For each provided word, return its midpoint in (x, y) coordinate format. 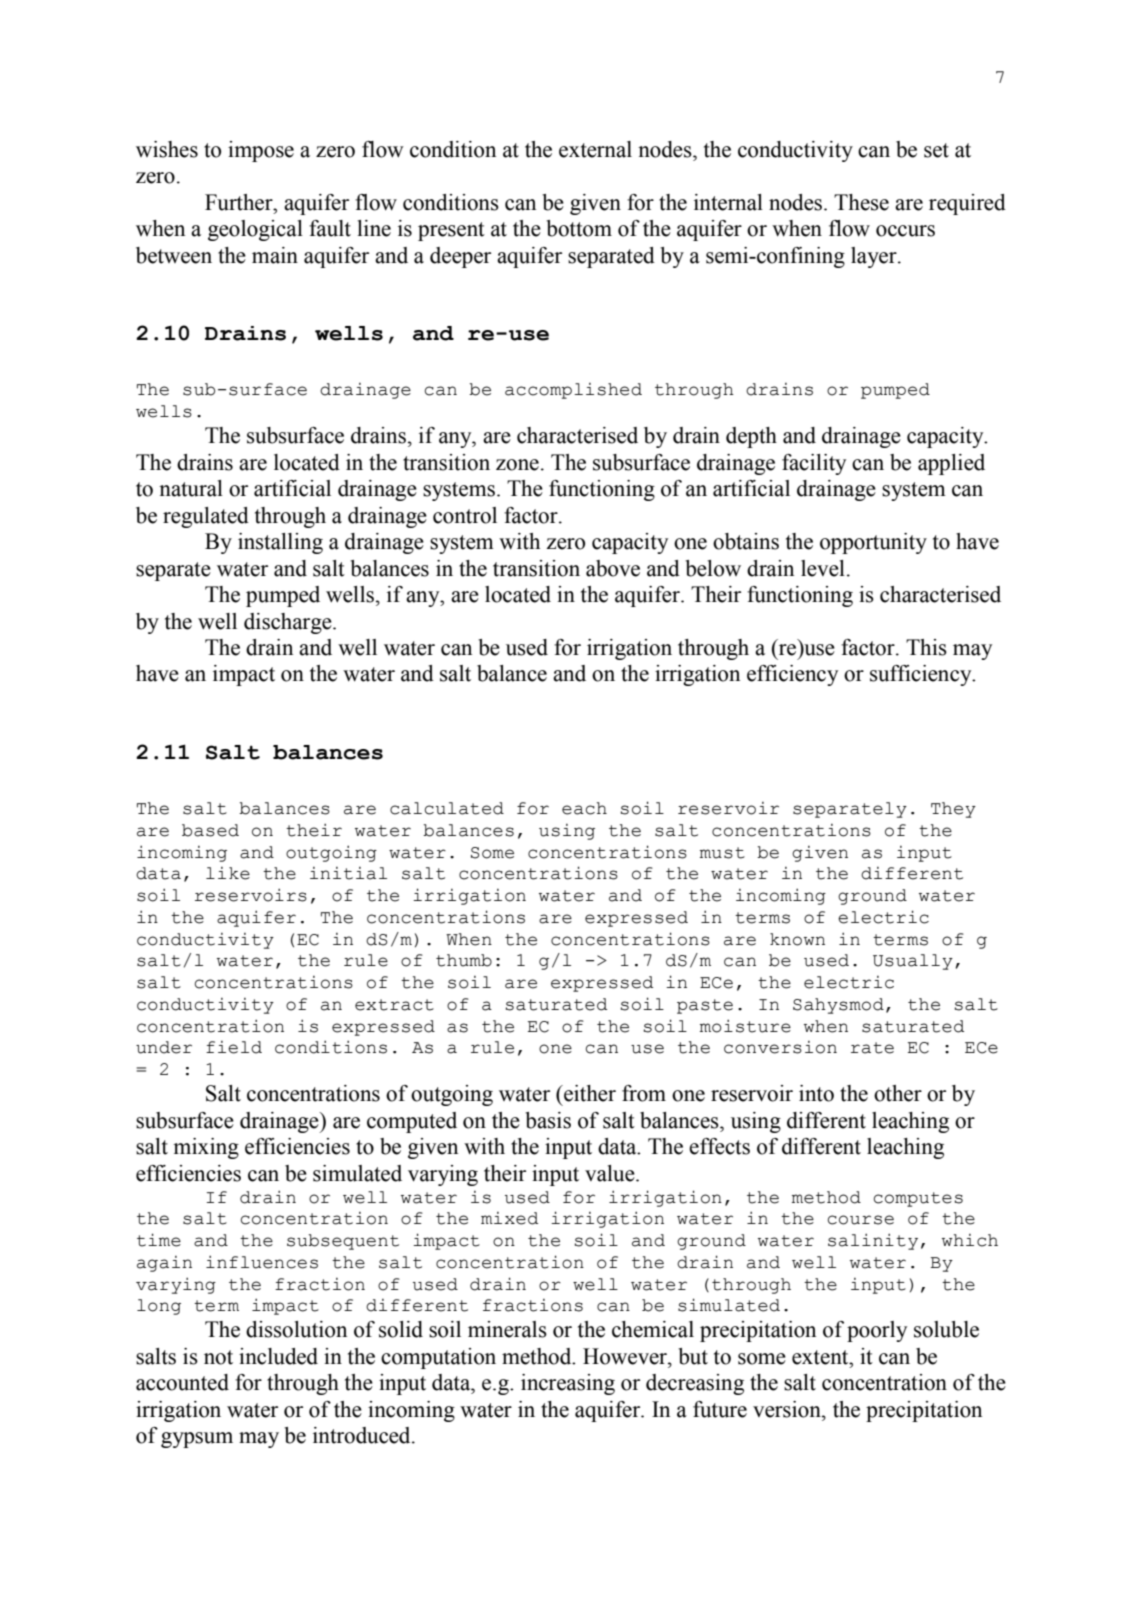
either (589, 1093)
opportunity (873, 543)
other (898, 1093)
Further (240, 202)
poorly (877, 1331)
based (210, 830)
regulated (206, 517)
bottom (579, 228)
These (861, 202)
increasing (568, 1384)
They (953, 810)
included (278, 1356)
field (234, 1047)
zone (517, 465)
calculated (447, 808)
